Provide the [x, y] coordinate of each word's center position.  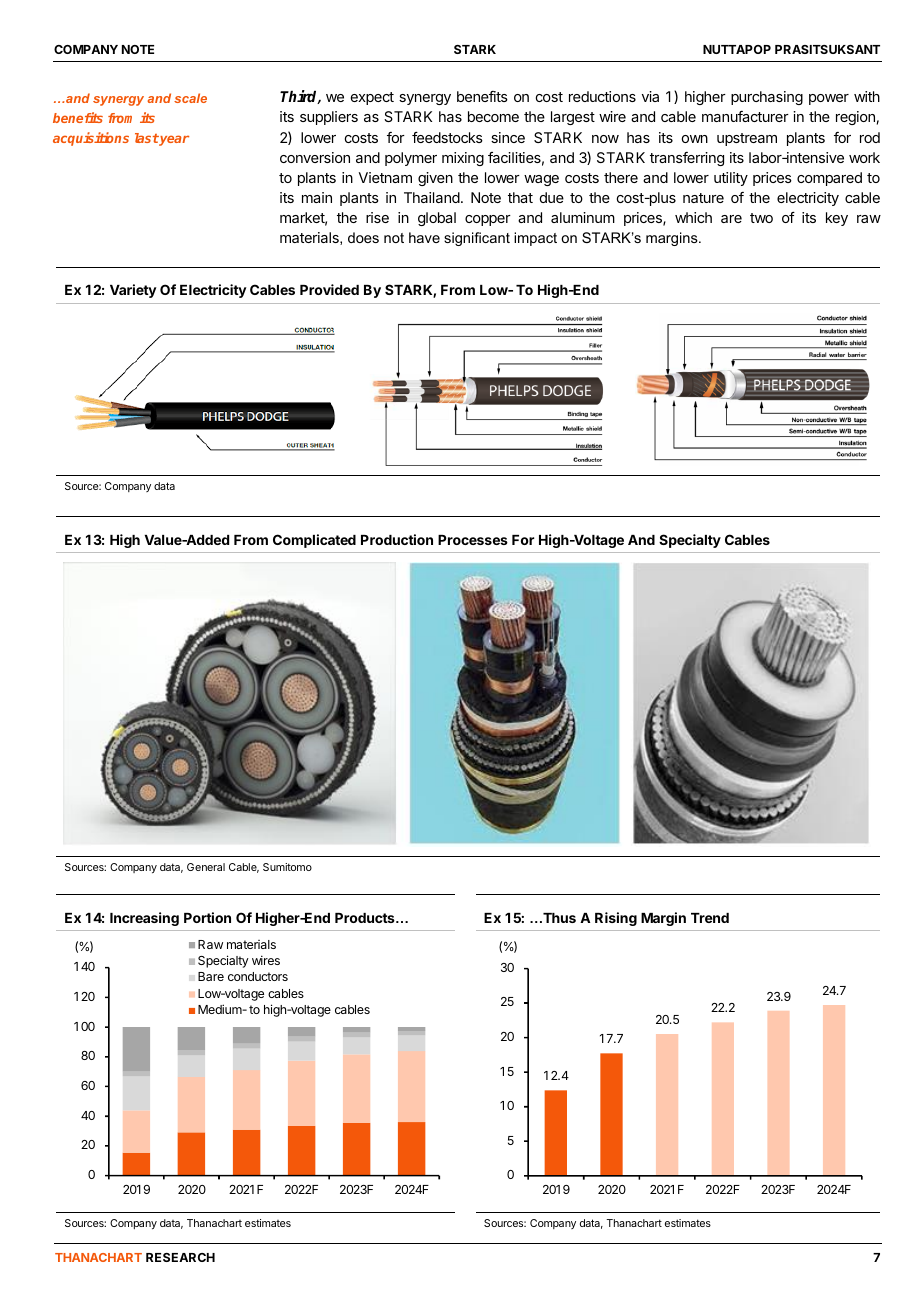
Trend [710, 918]
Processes [473, 540]
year [173, 140]
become [493, 116]
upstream [747, 139]
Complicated [314, 541]
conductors [258, 976]
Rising [616, 919]
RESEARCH [180, 1257]
